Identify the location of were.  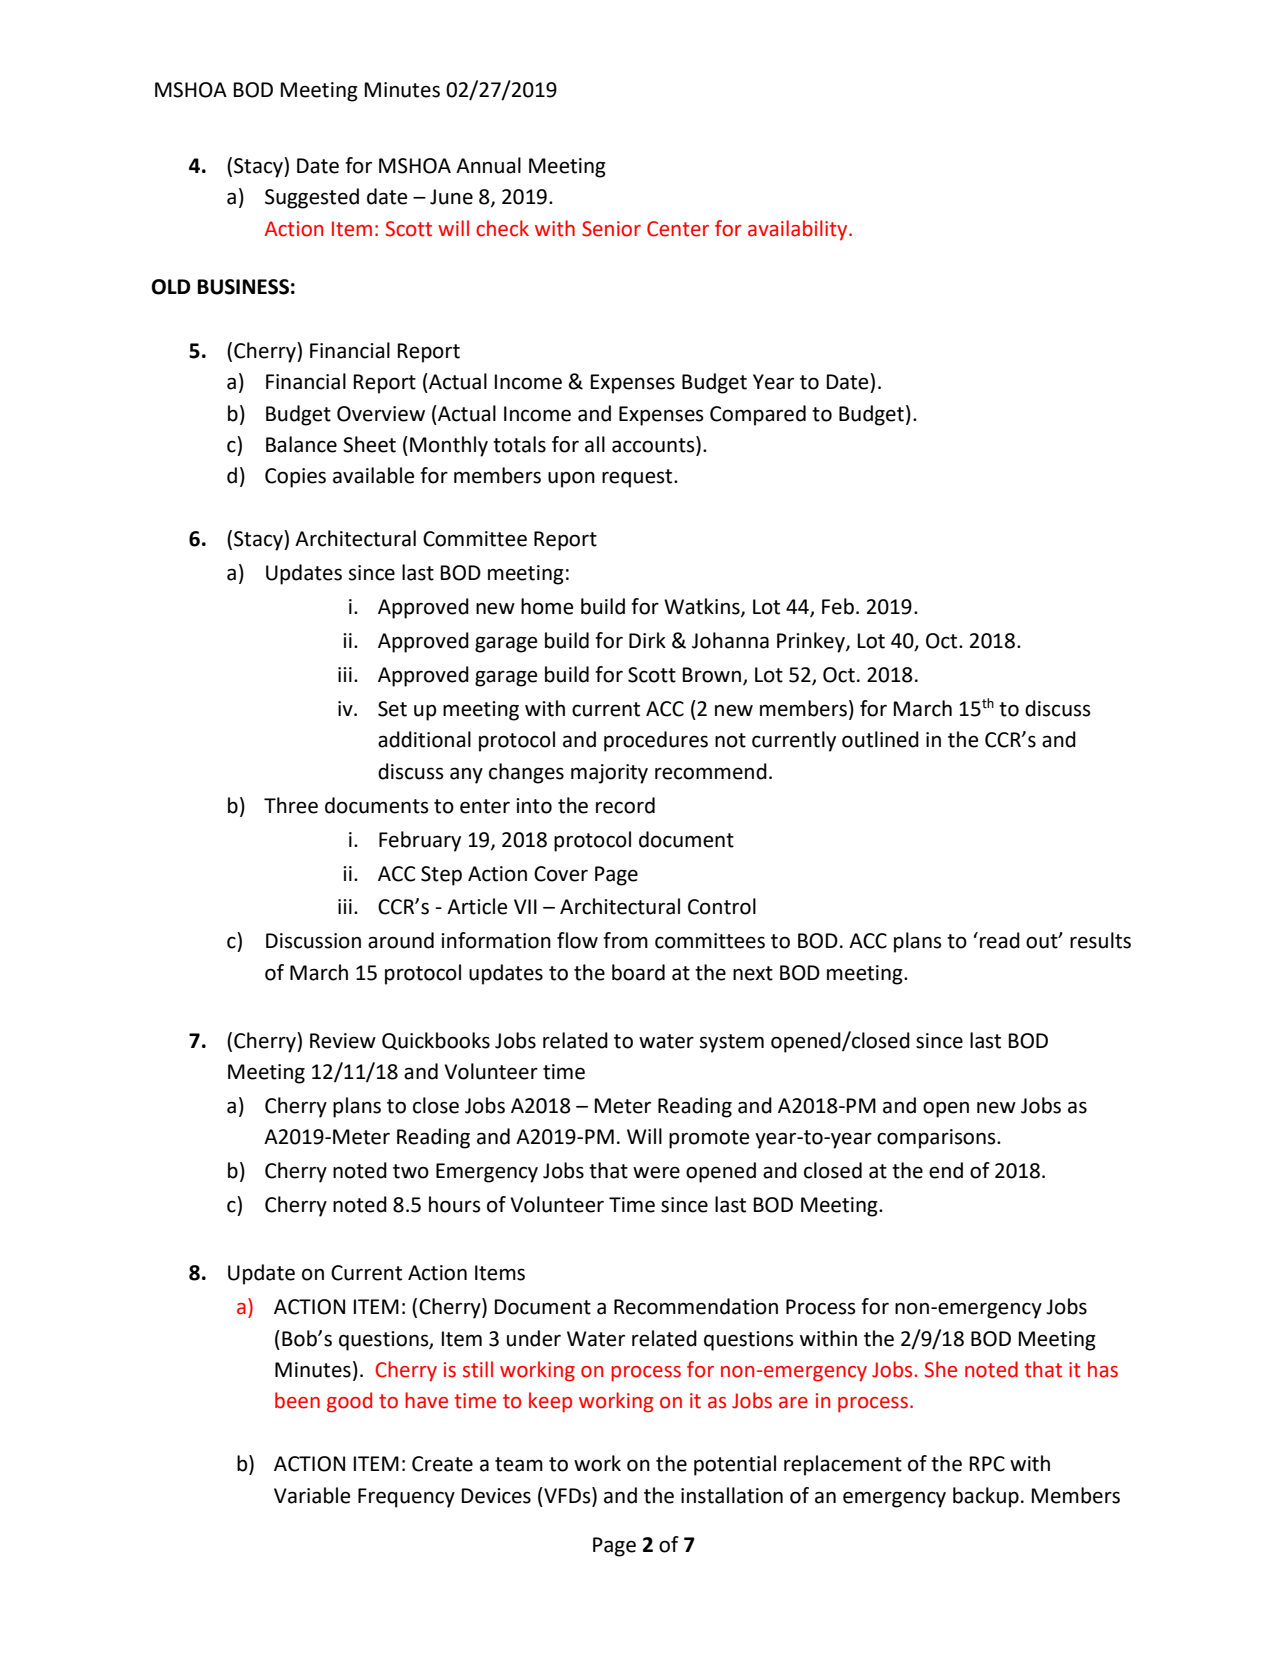
(656, 1172).
